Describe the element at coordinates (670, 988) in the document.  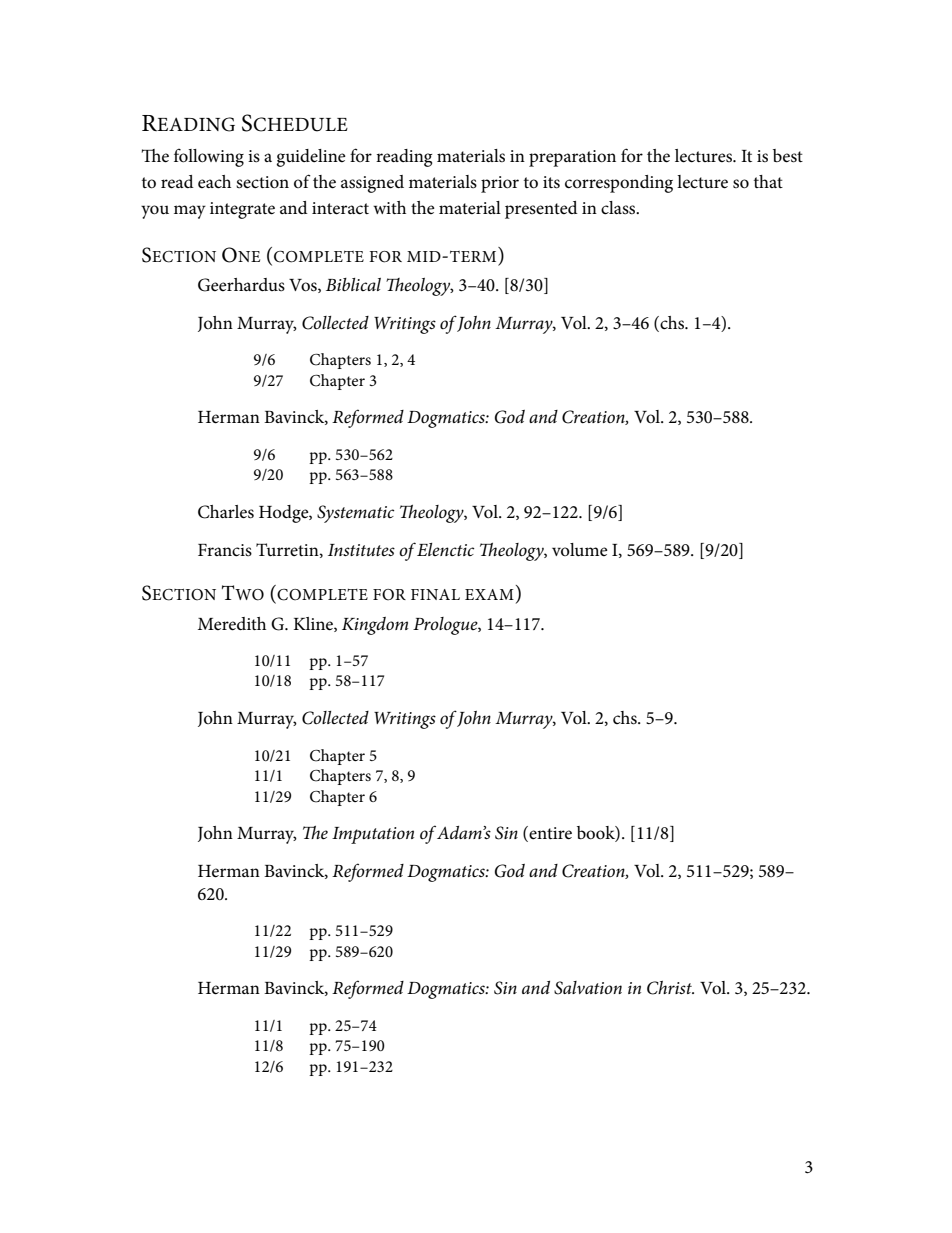
I see `Christ` at that location.
